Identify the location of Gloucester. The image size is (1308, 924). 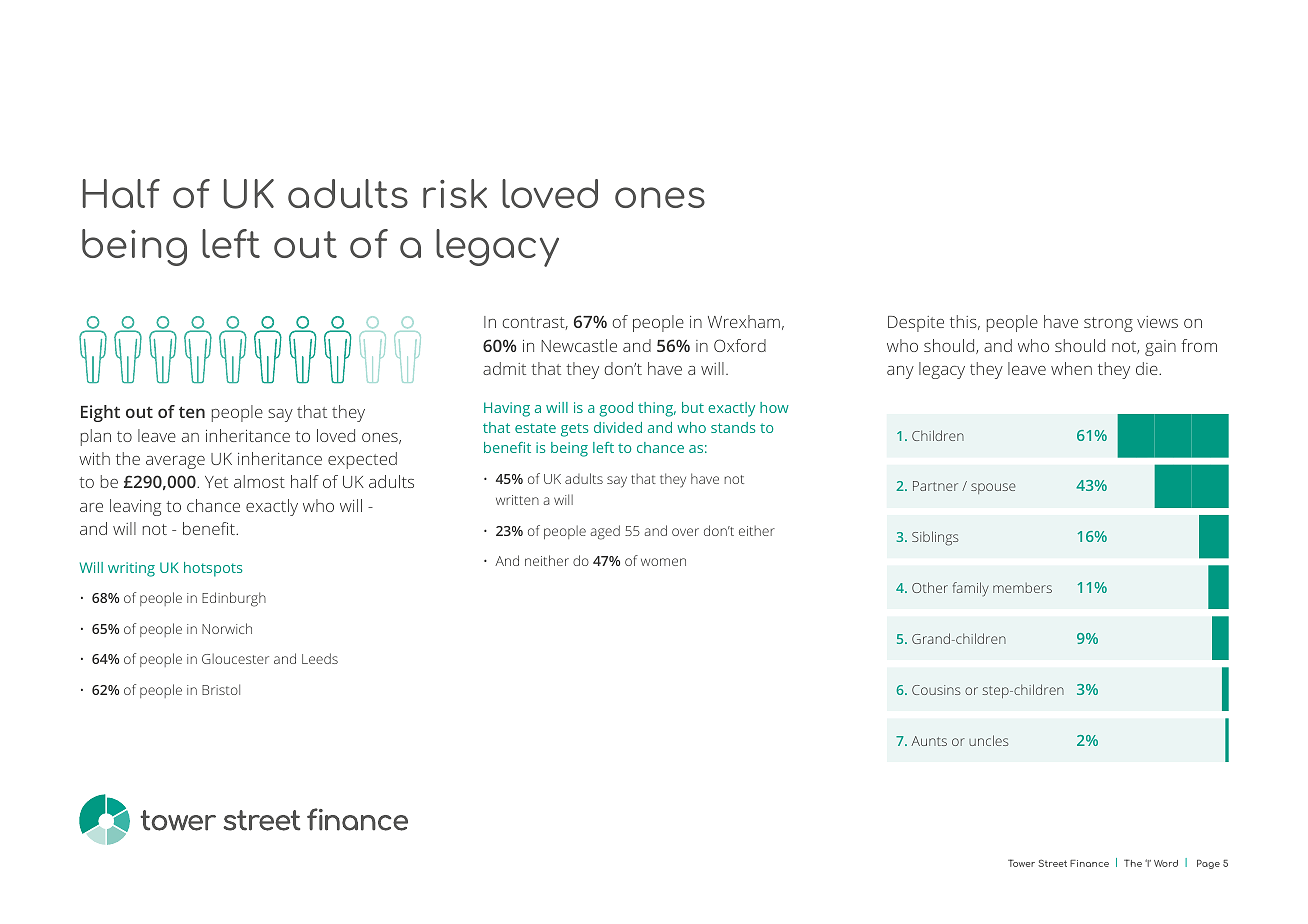
(235, 658).
